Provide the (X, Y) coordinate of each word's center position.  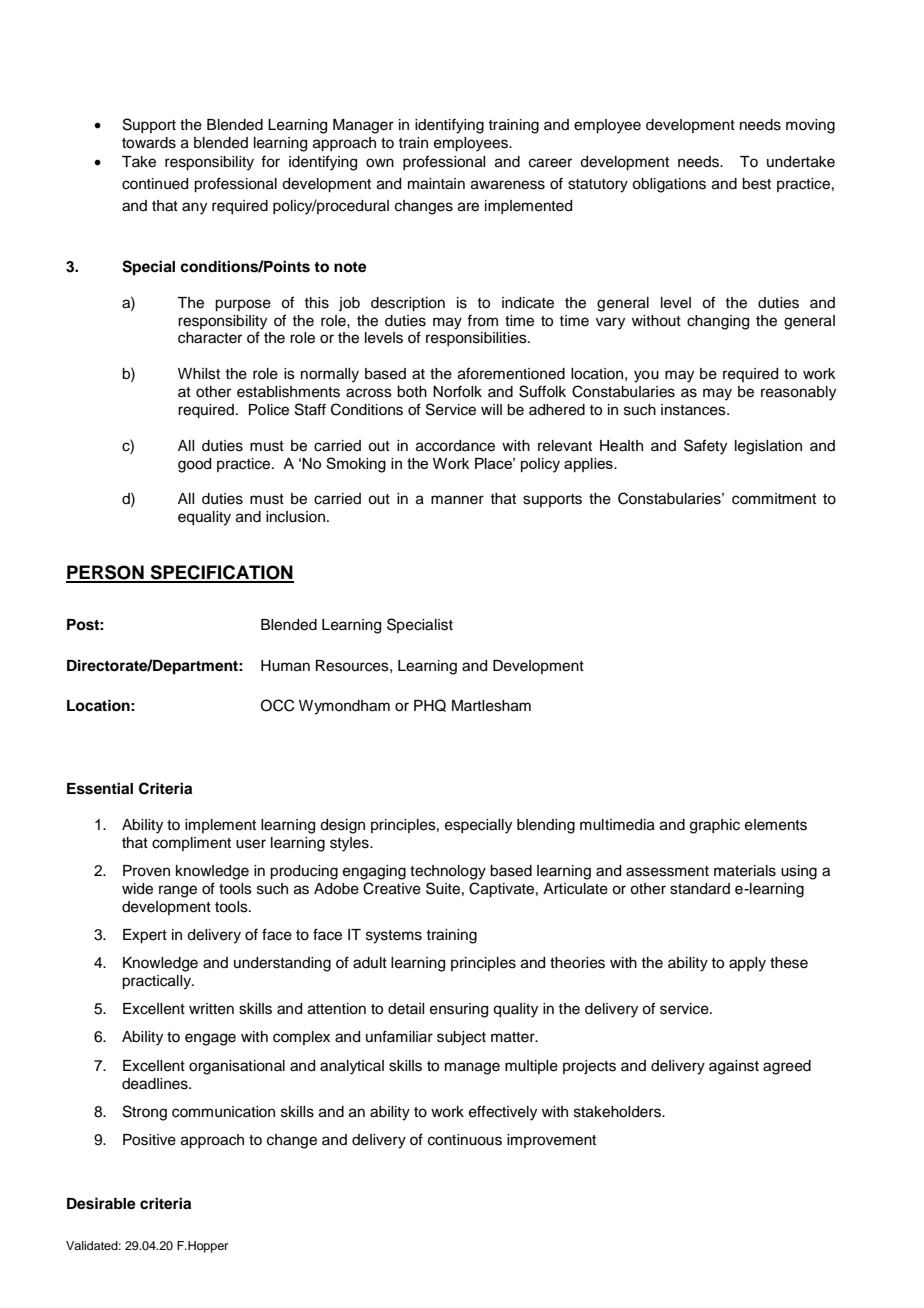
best (756, 184)
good (194, 465)
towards (149, 143)
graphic (715, 826)
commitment (774, 499)
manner (457, 500)
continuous (465, 1140)
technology (448, 872)
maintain (436, 184)
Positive (149, 1140)
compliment (191, 844)
